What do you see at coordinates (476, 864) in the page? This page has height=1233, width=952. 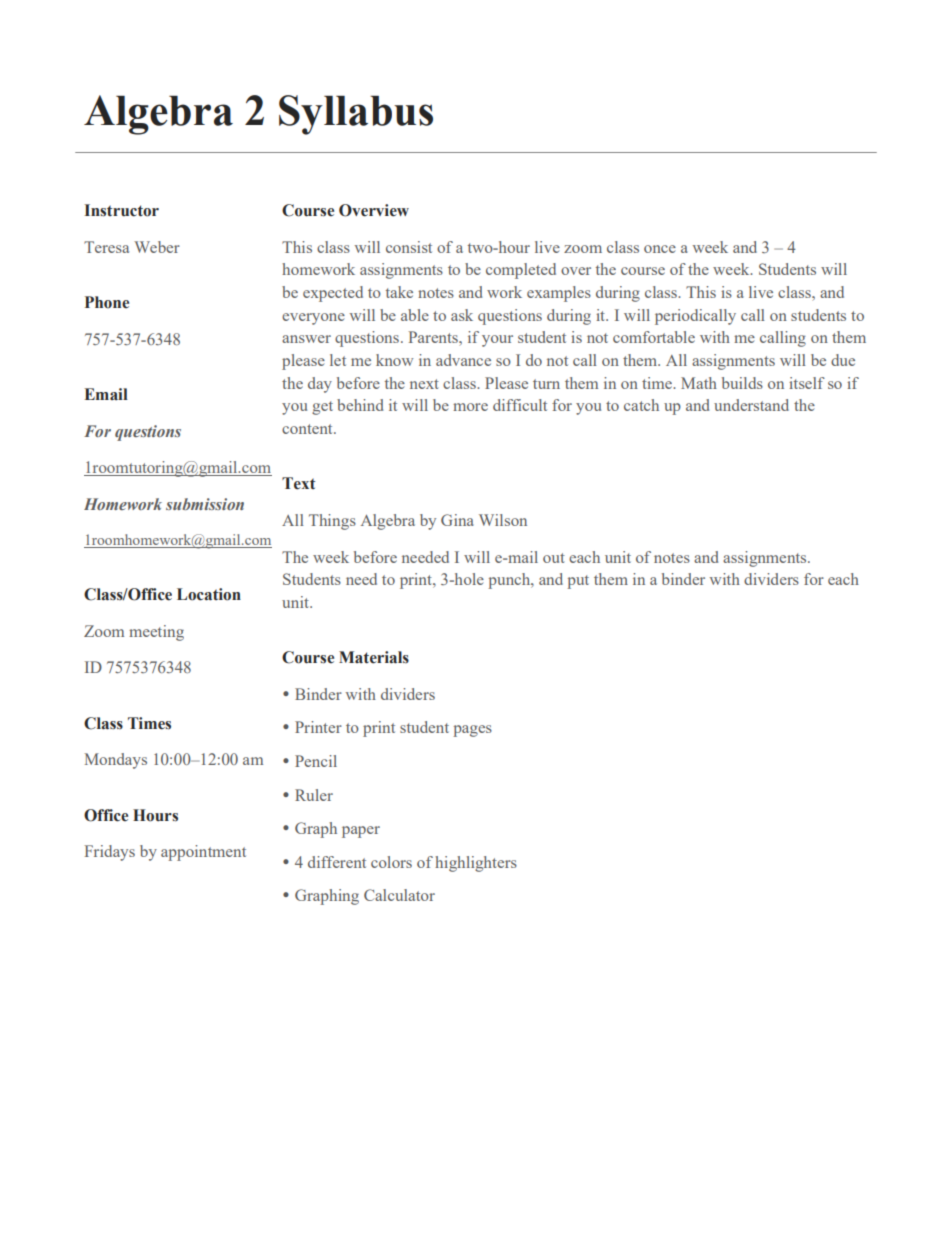 I see `highlighters` at bounding box center [476, 864].
